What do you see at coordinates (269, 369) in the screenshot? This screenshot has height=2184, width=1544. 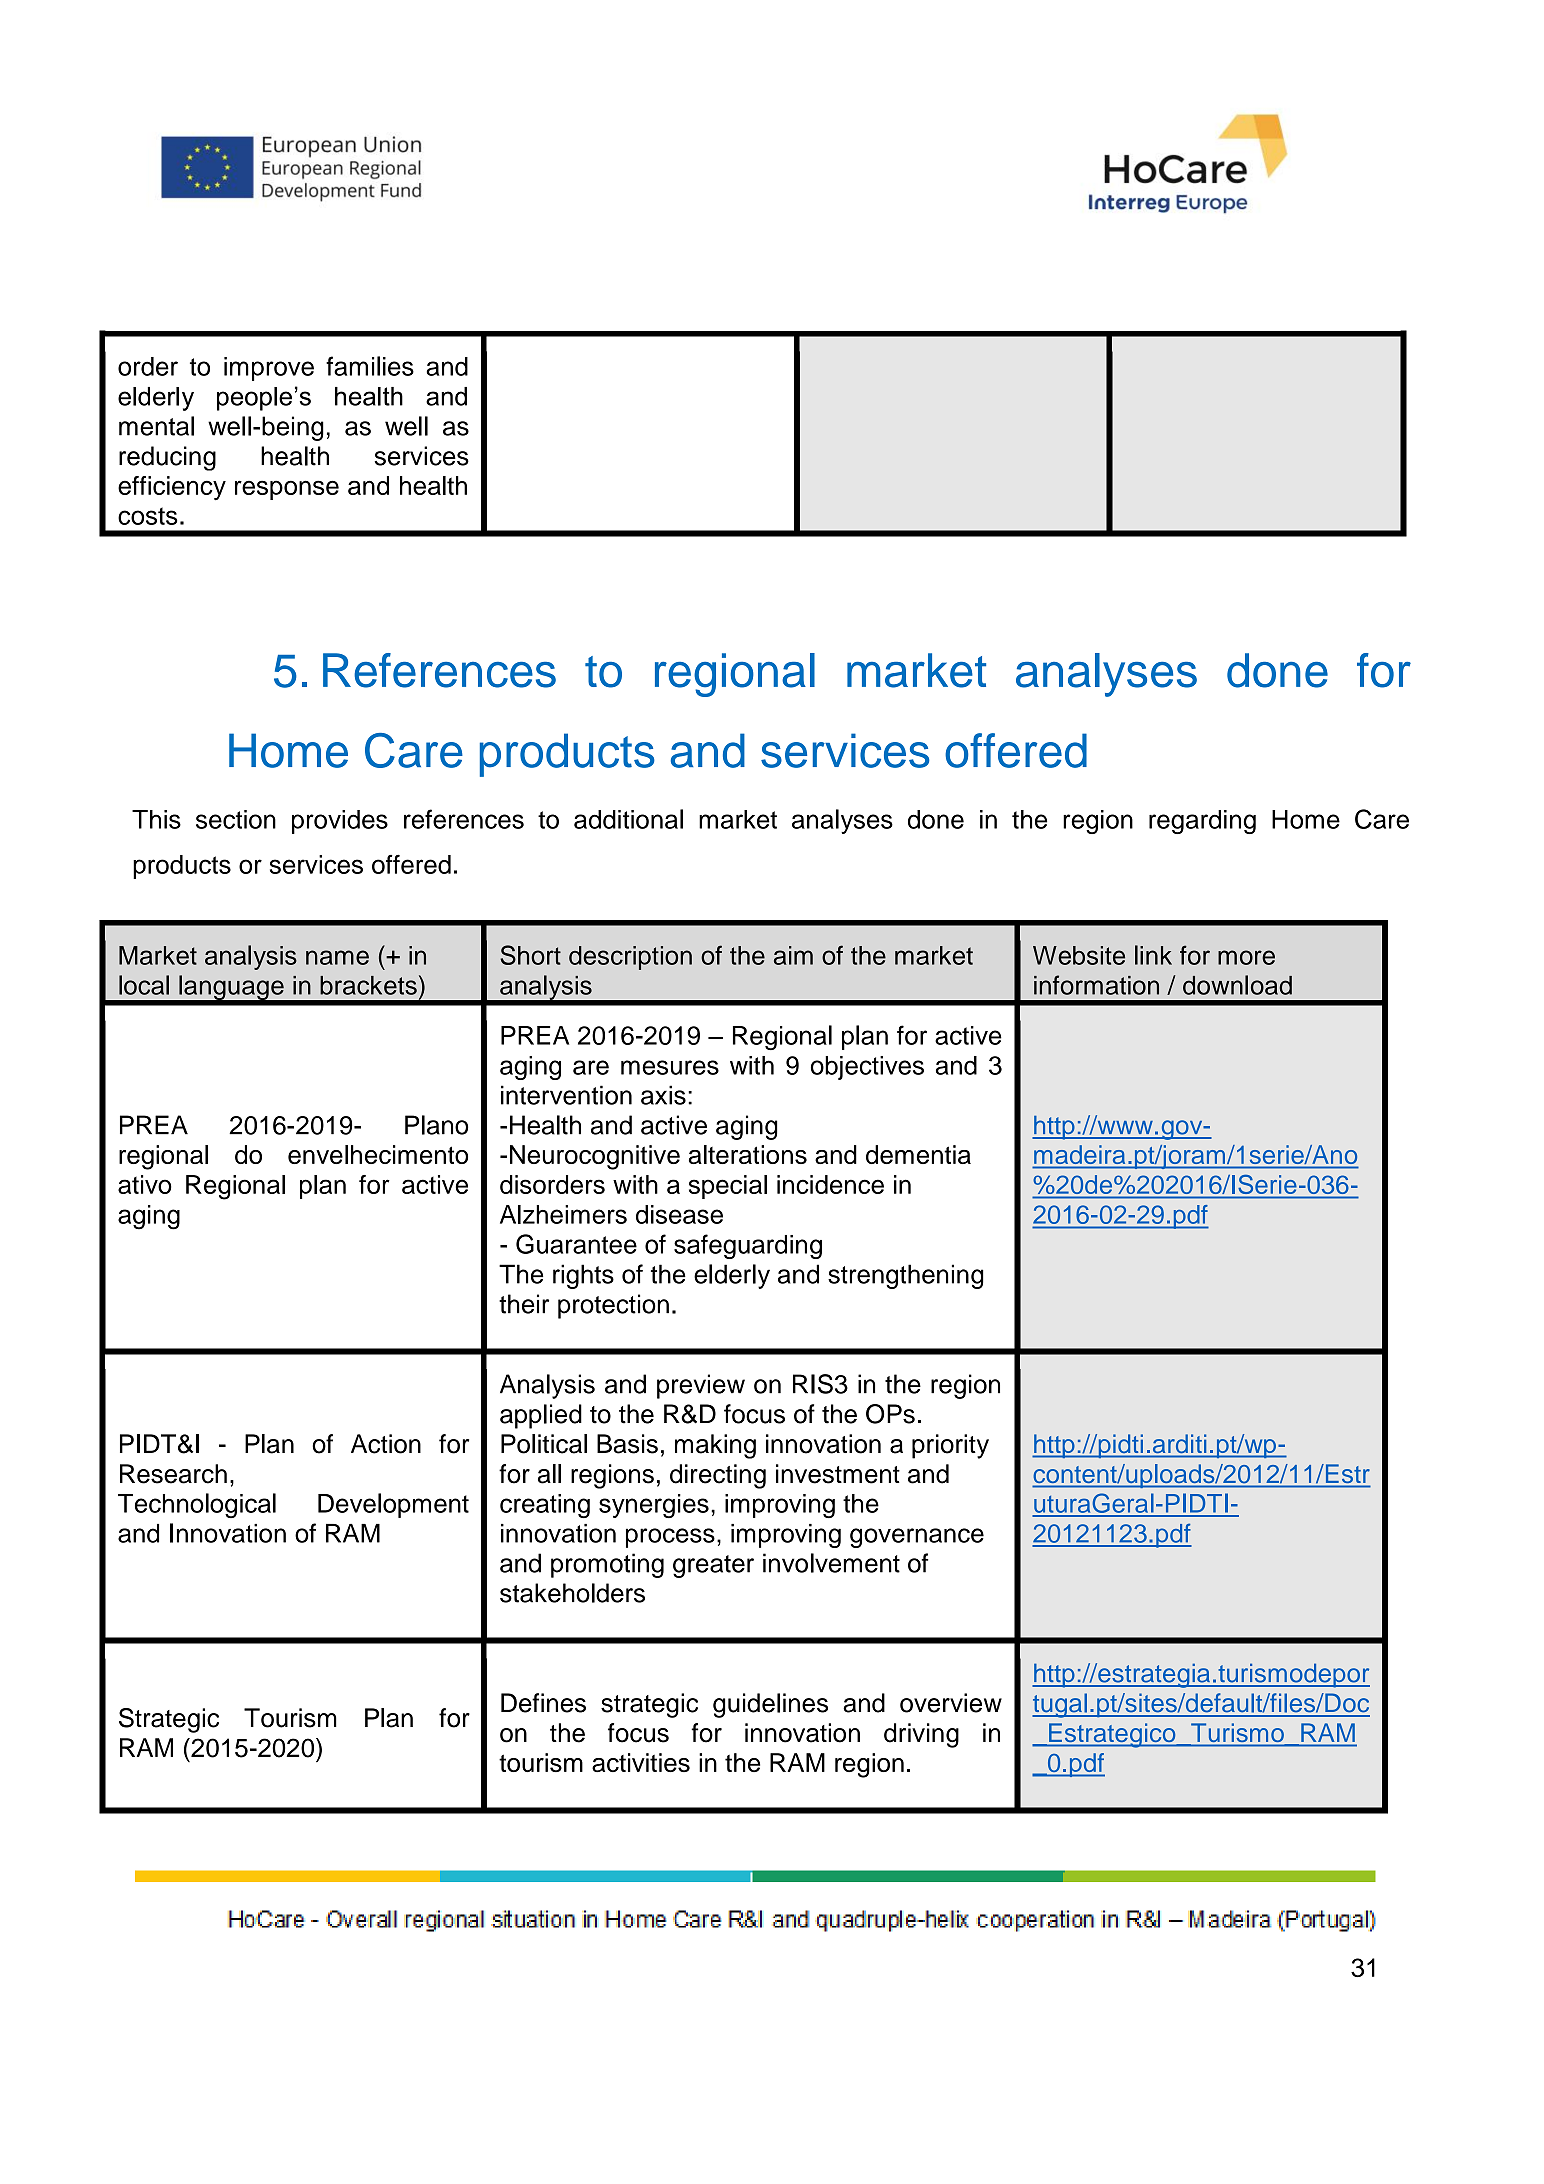 I see `improve` at bounding box center [269, 369].
